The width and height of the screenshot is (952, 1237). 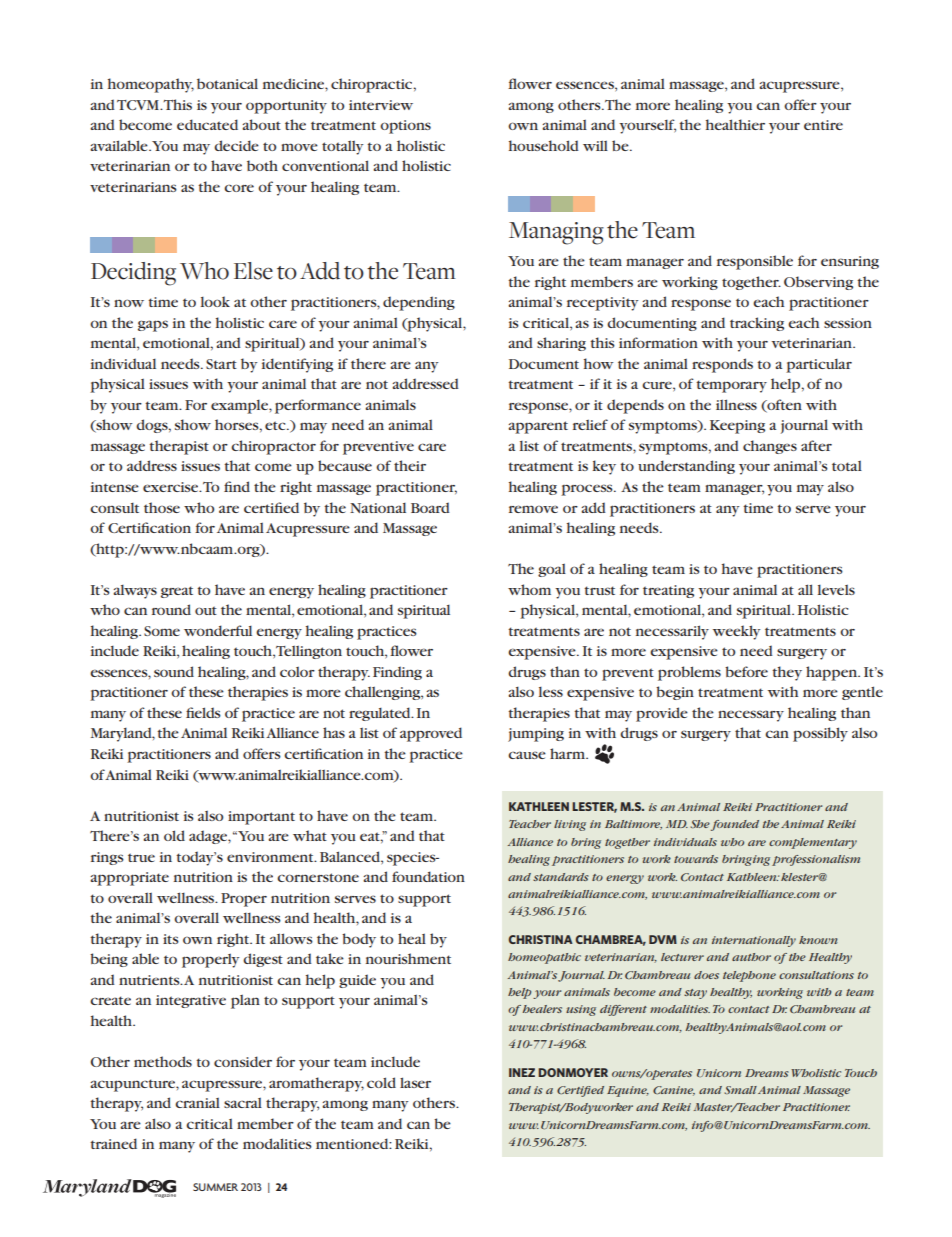 What do you see at coordinates (215, 1187) in the screenshot?
I see `SUMMER` at bounding box center [215, 1187].
